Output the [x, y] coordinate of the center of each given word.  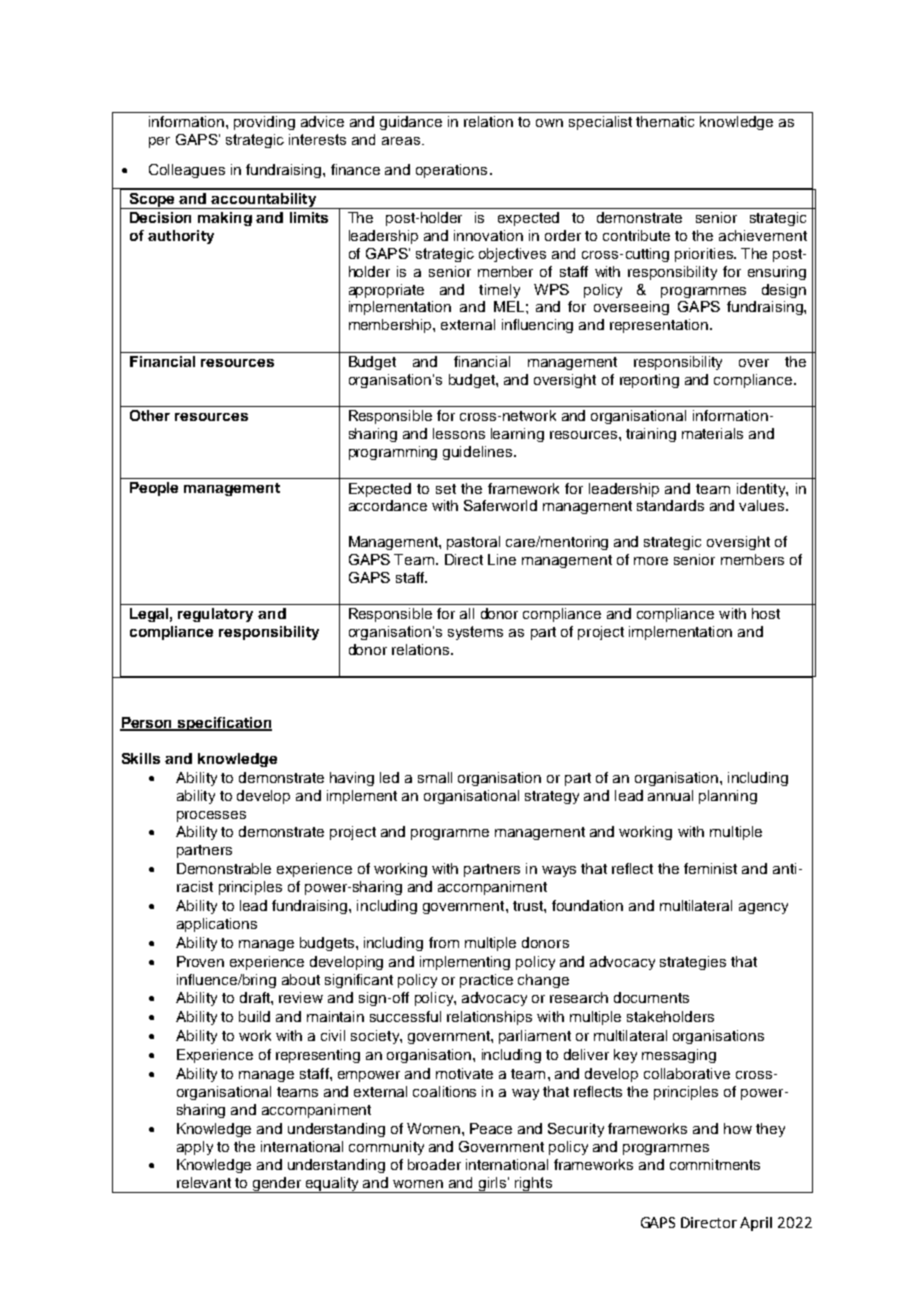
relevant [204, 1182]
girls [492, 1185]
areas [401, 141]
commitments [715, 1164]
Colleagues [187, 171]
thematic [665, 121]
